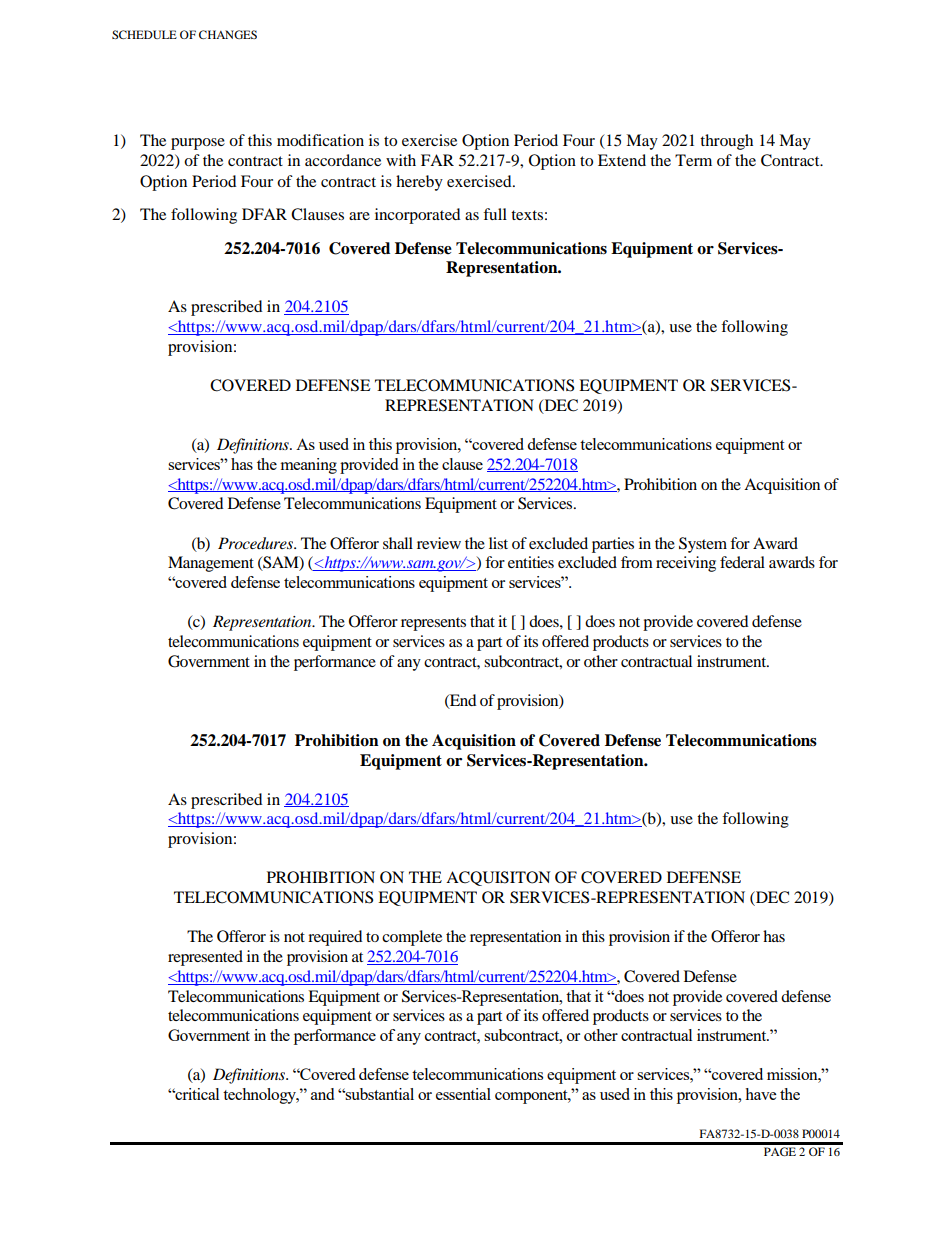  What do you see at coordinates (686, 564) in the screenshot?
I see `receiving` at bounding box center [686, 564].
